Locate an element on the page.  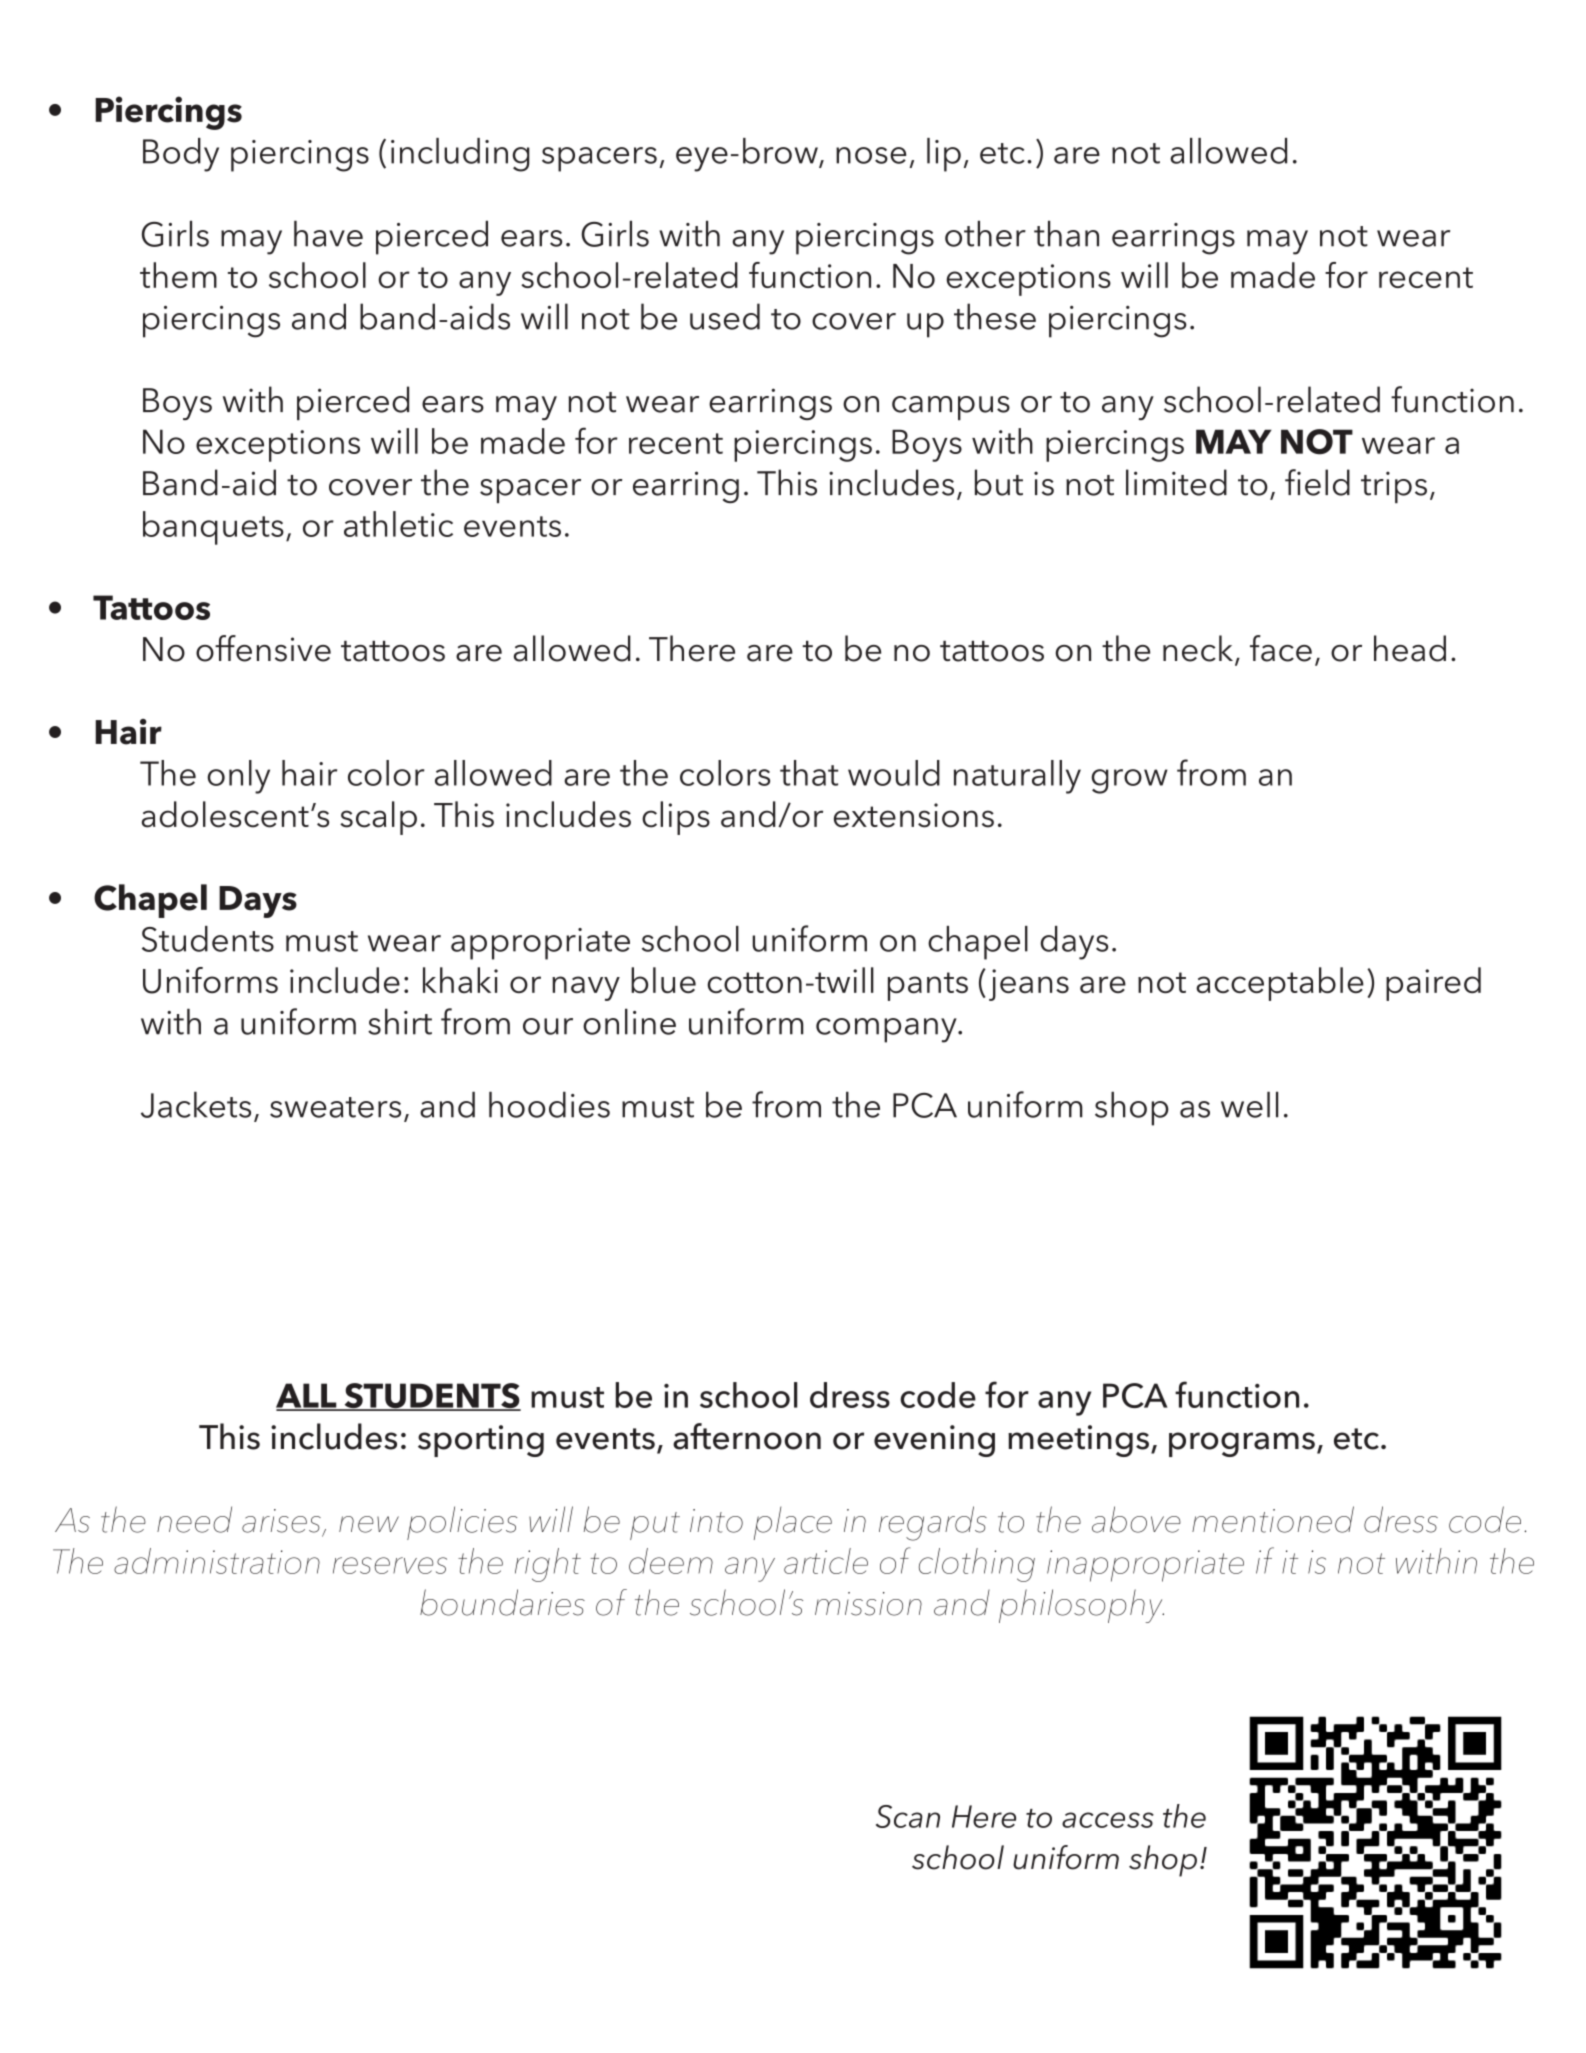
nose is located at coordinates (871, 155).
